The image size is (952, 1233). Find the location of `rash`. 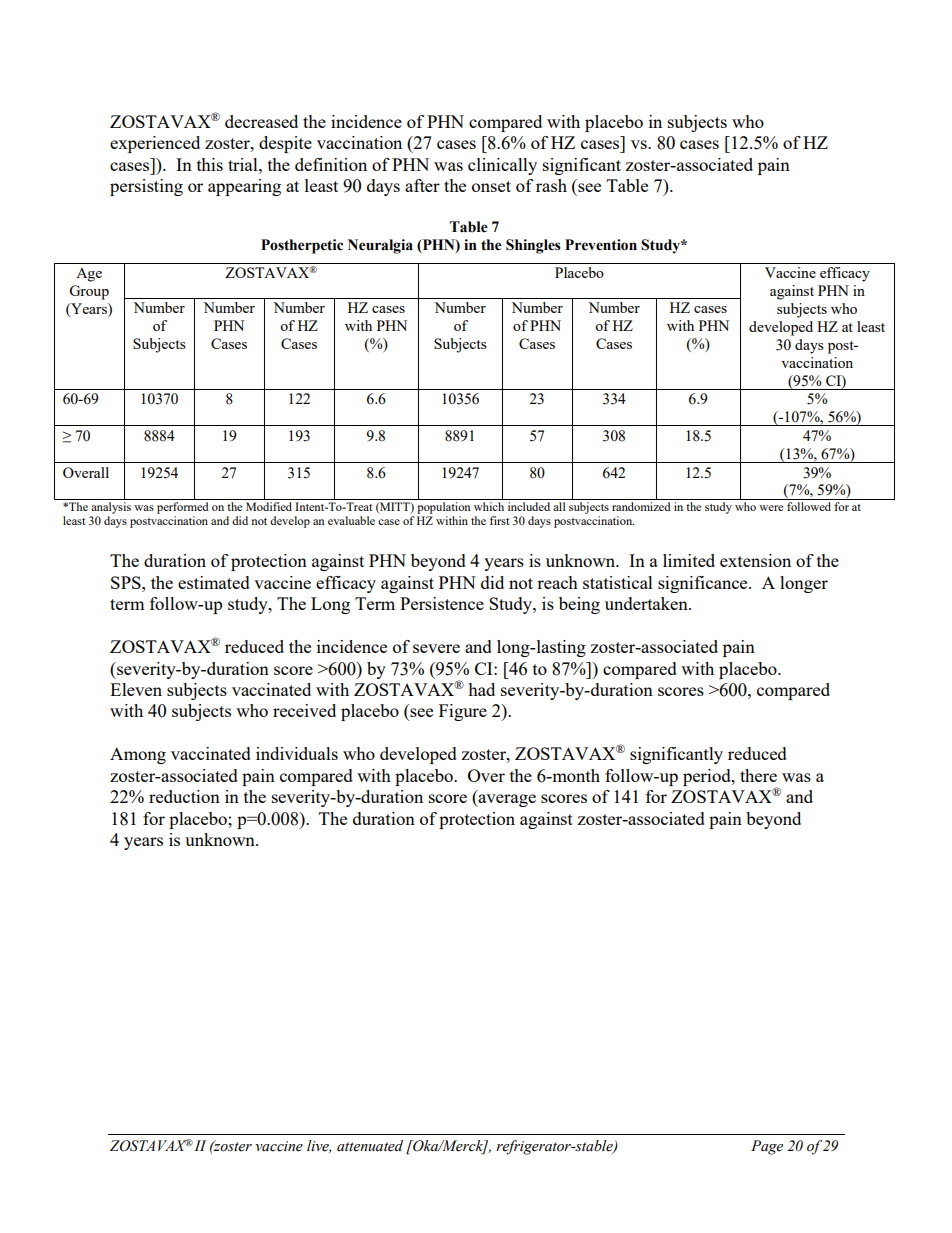

rash is located at coordinates (551, 185).
